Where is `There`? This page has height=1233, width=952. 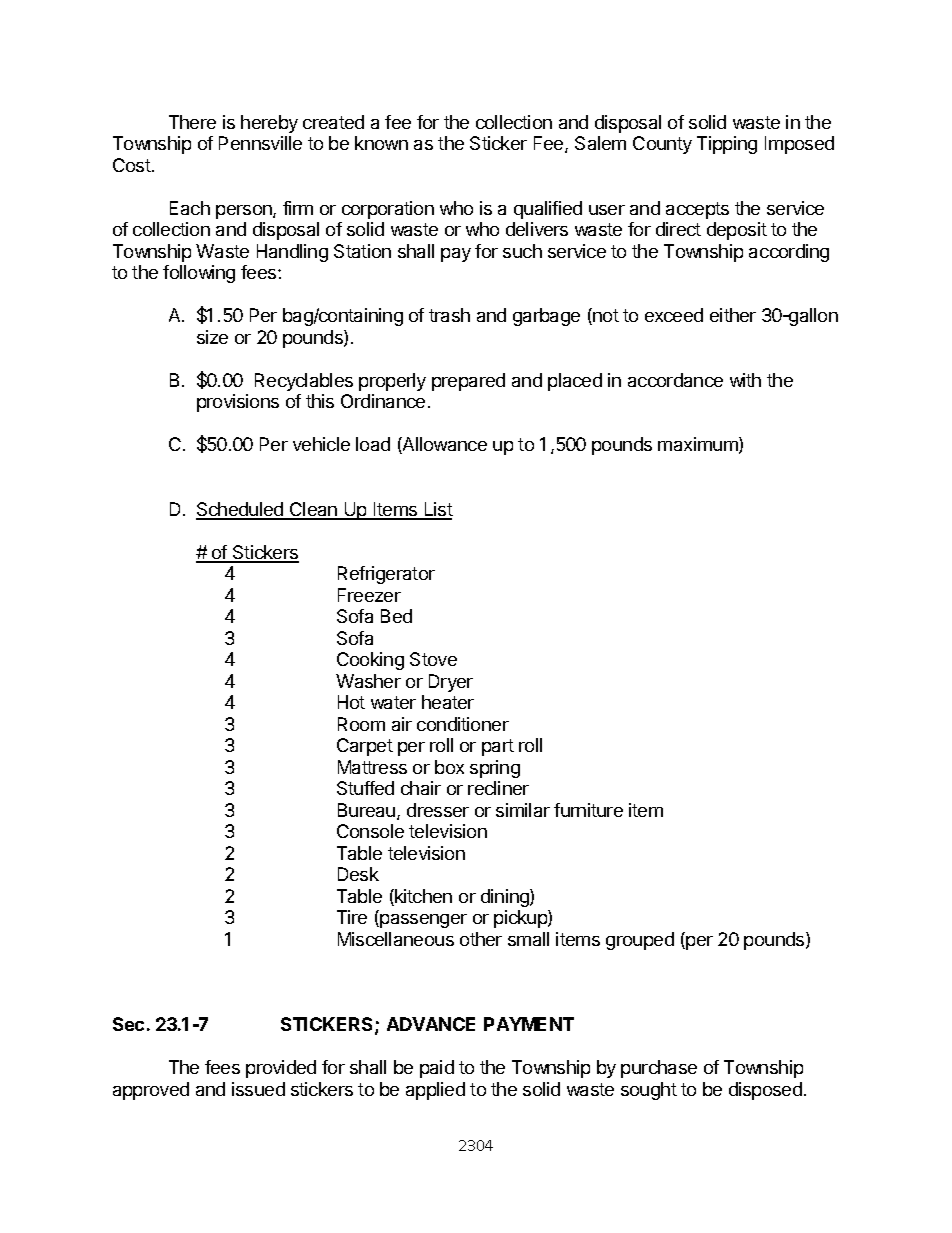
There is located at coordinates (192, 122).
